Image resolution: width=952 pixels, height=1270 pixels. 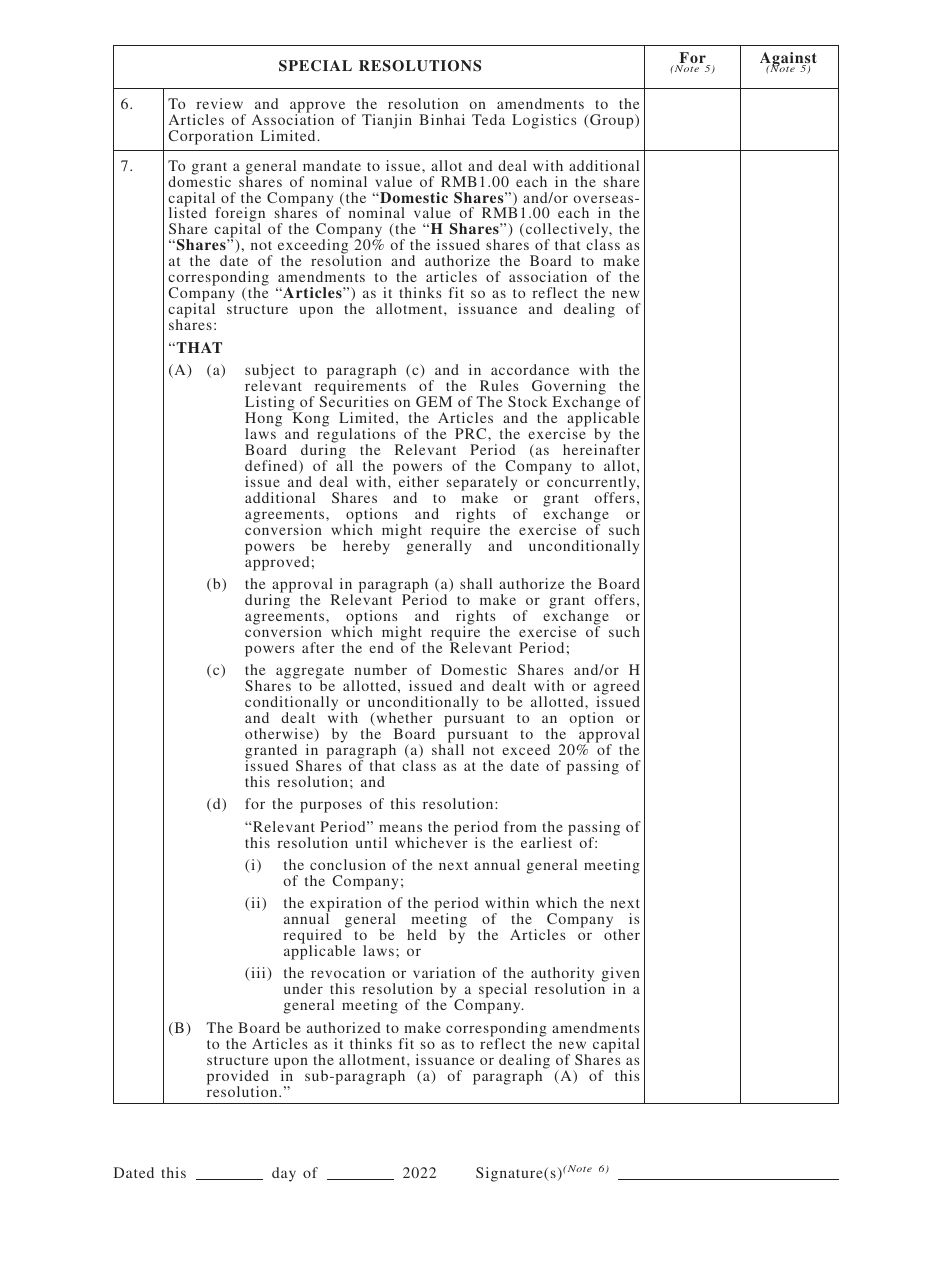 What do you see at coordinates (788, 60) in the screenshot?
I see `Against` at bounding box center [788, 60].
